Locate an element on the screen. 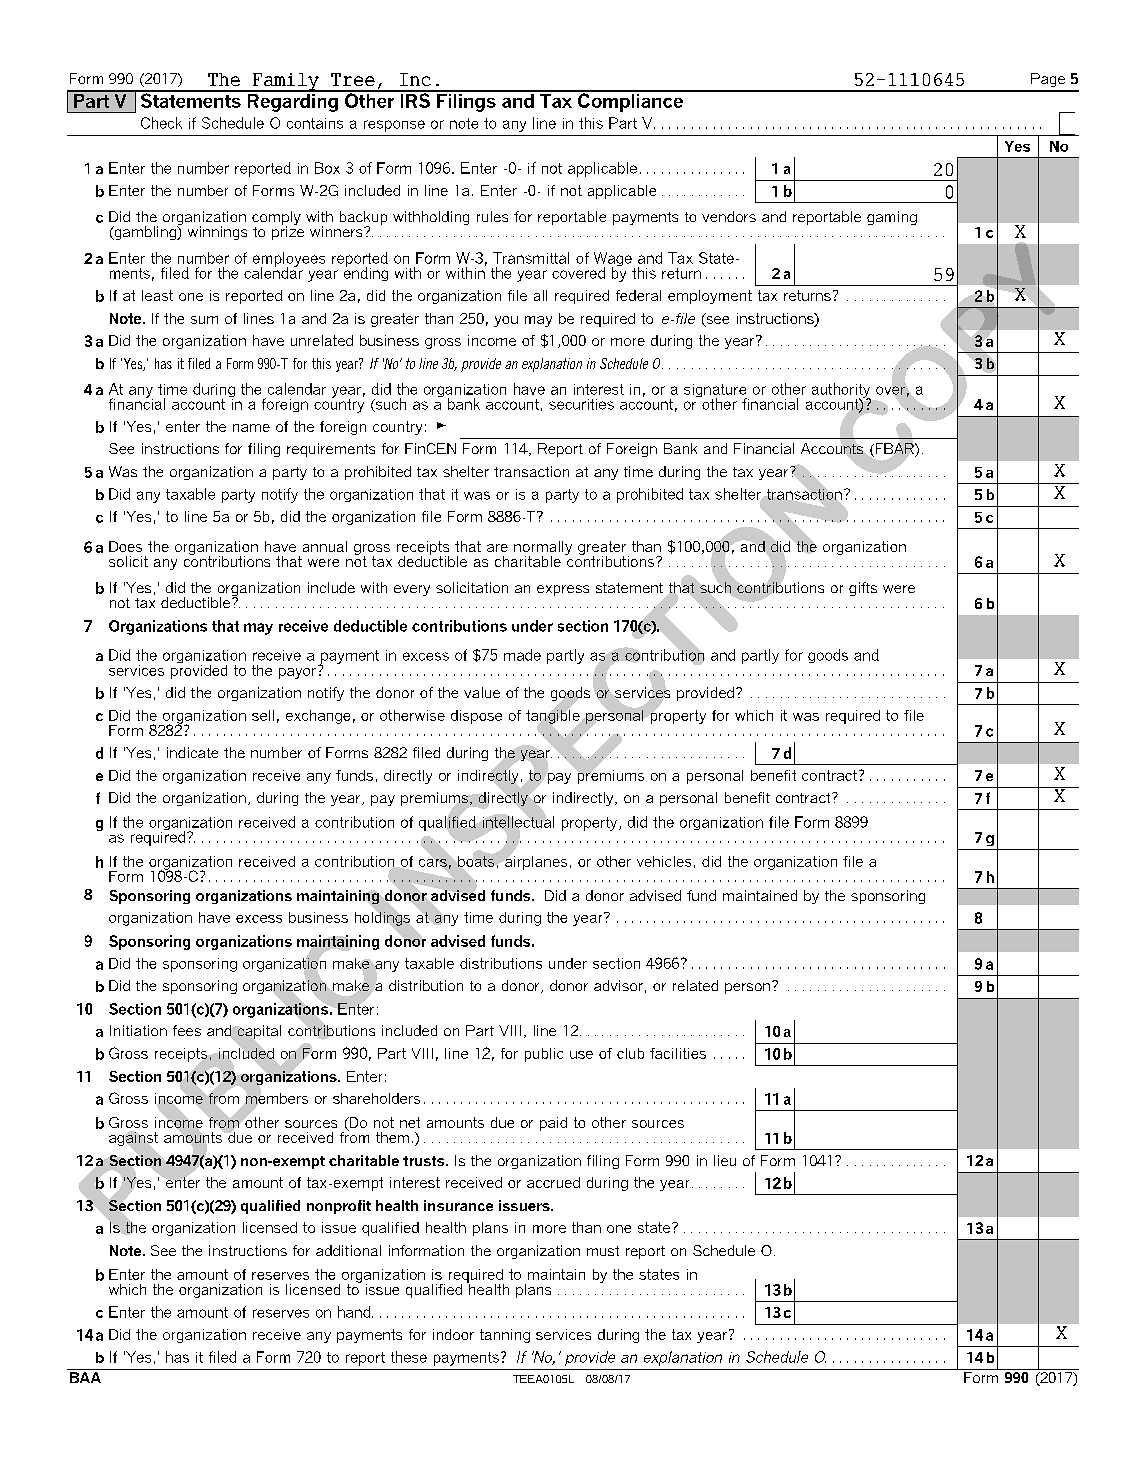 The height and width of the screenshot is (1484, 1147). vendors is located at coordinates (729, 216).
